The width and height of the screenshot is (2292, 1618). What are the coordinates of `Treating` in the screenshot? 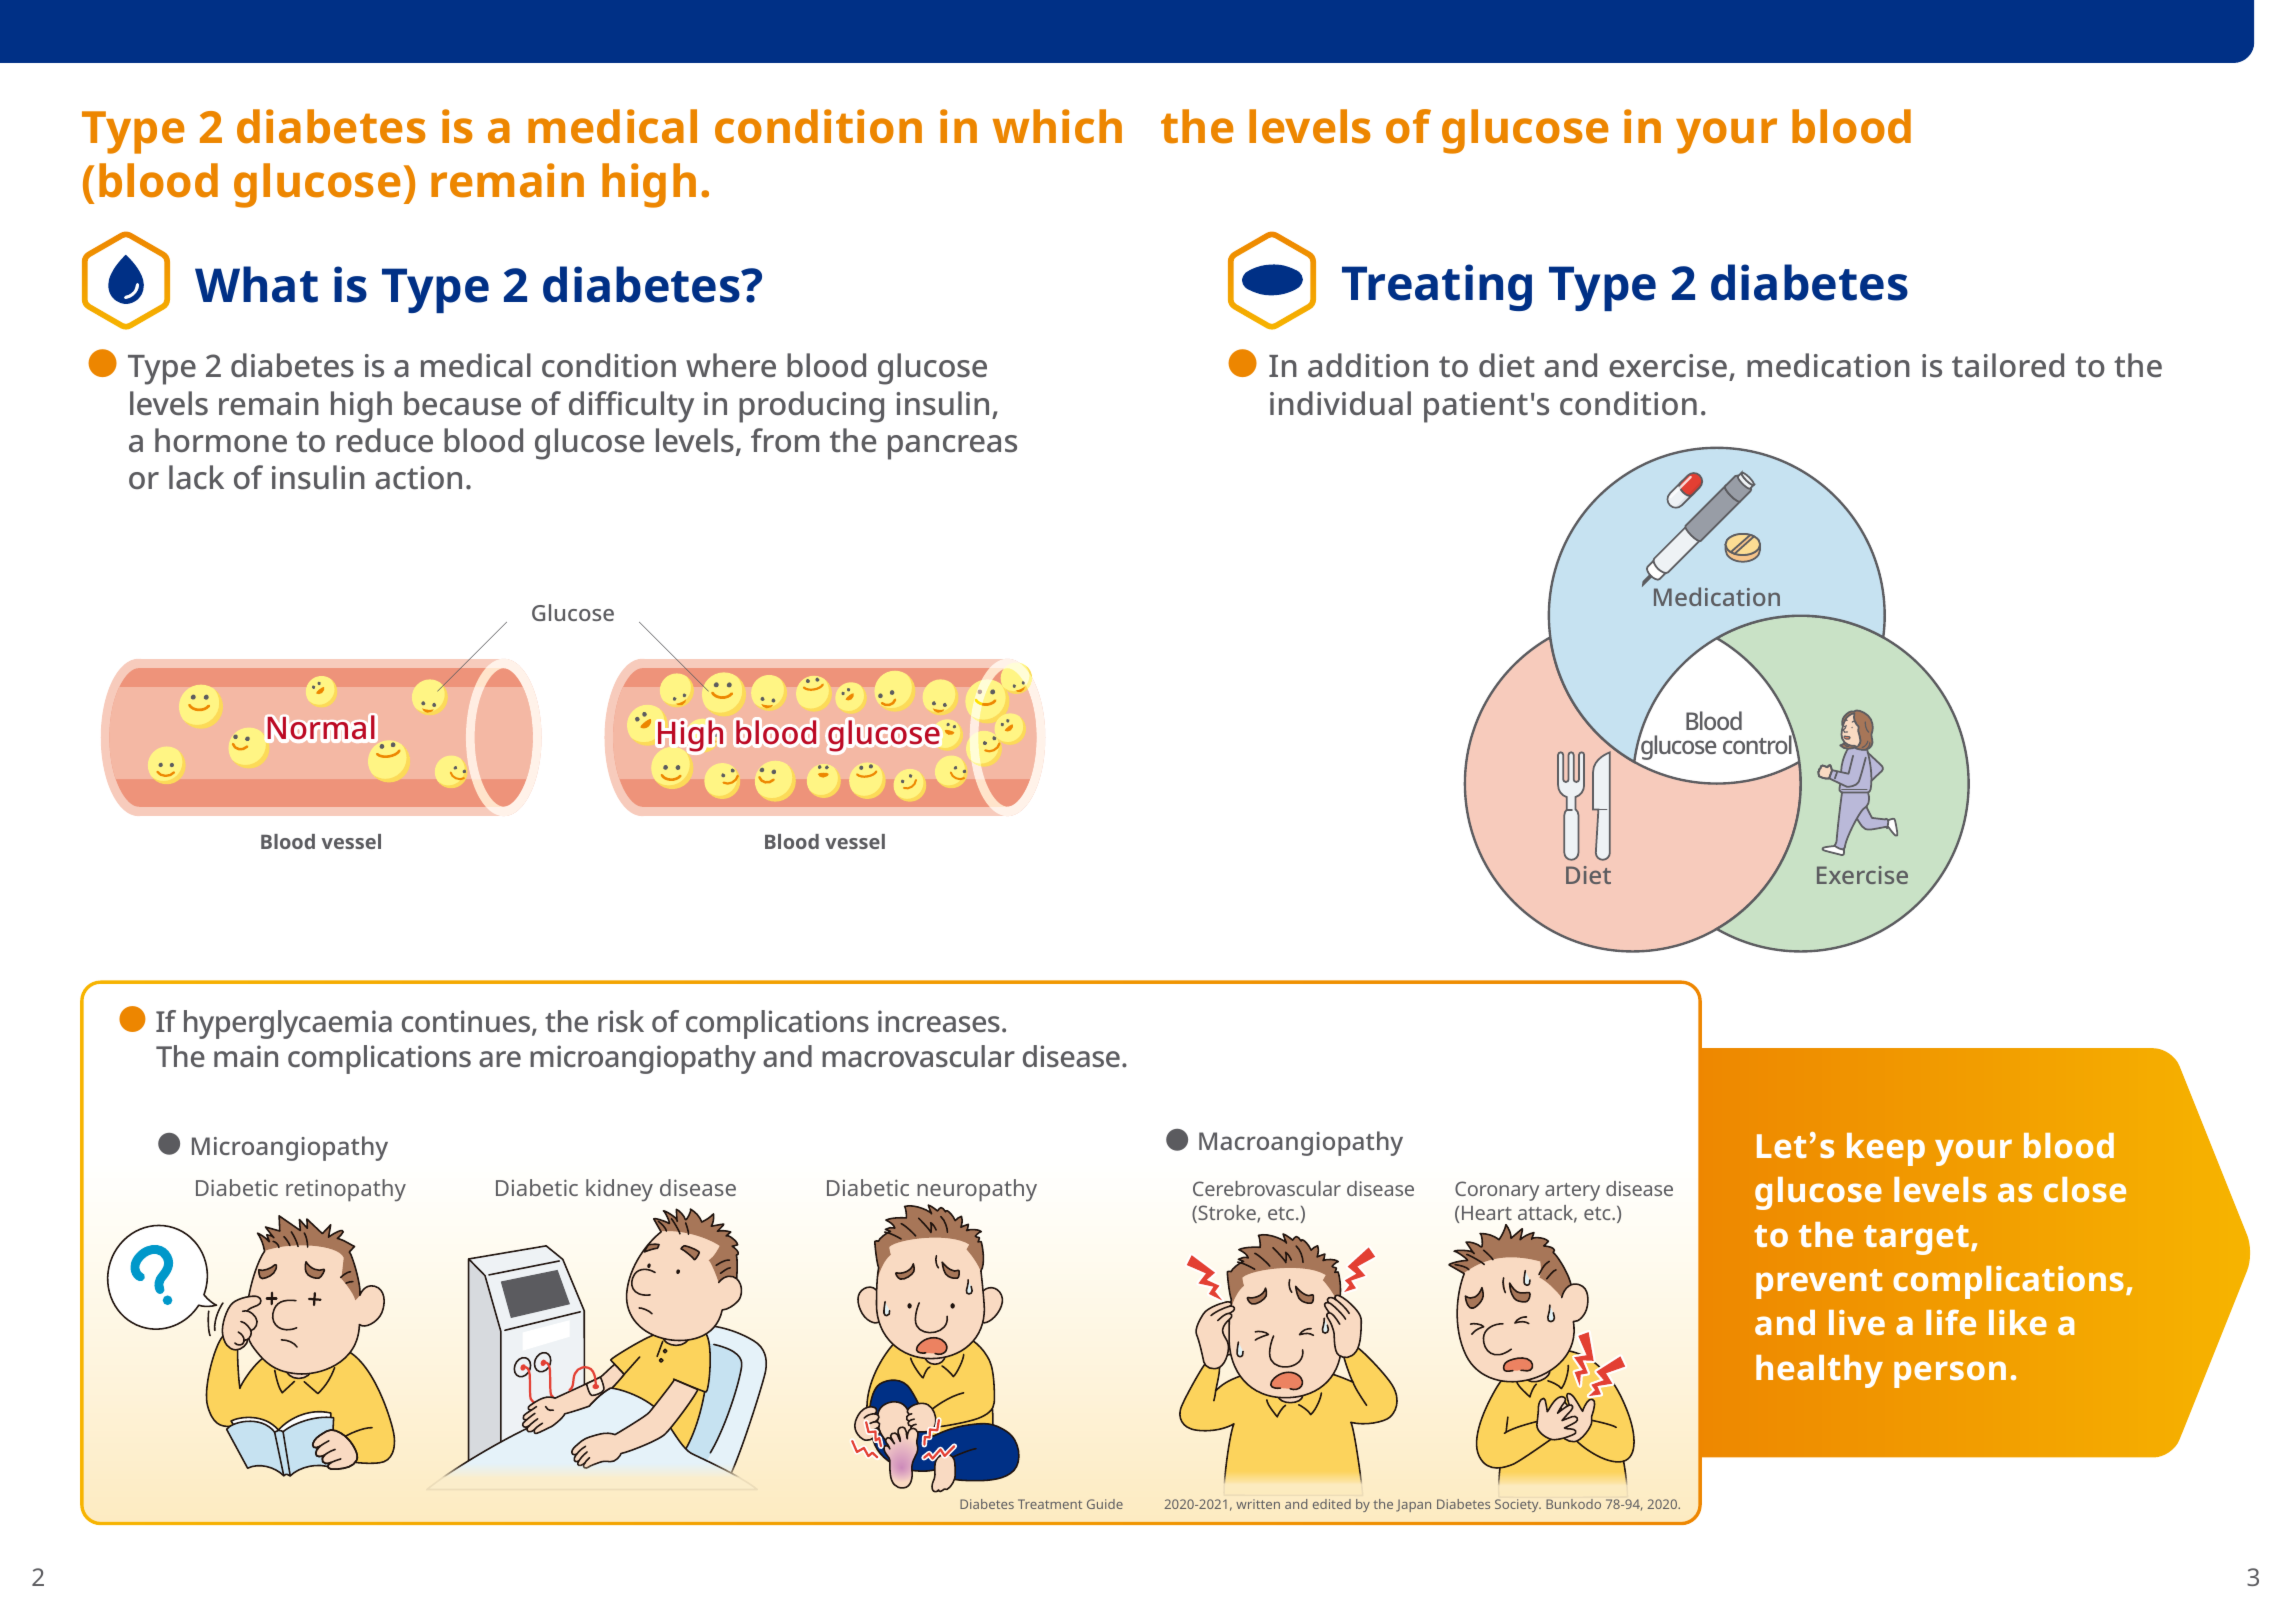 It's located at (1437, 287).
